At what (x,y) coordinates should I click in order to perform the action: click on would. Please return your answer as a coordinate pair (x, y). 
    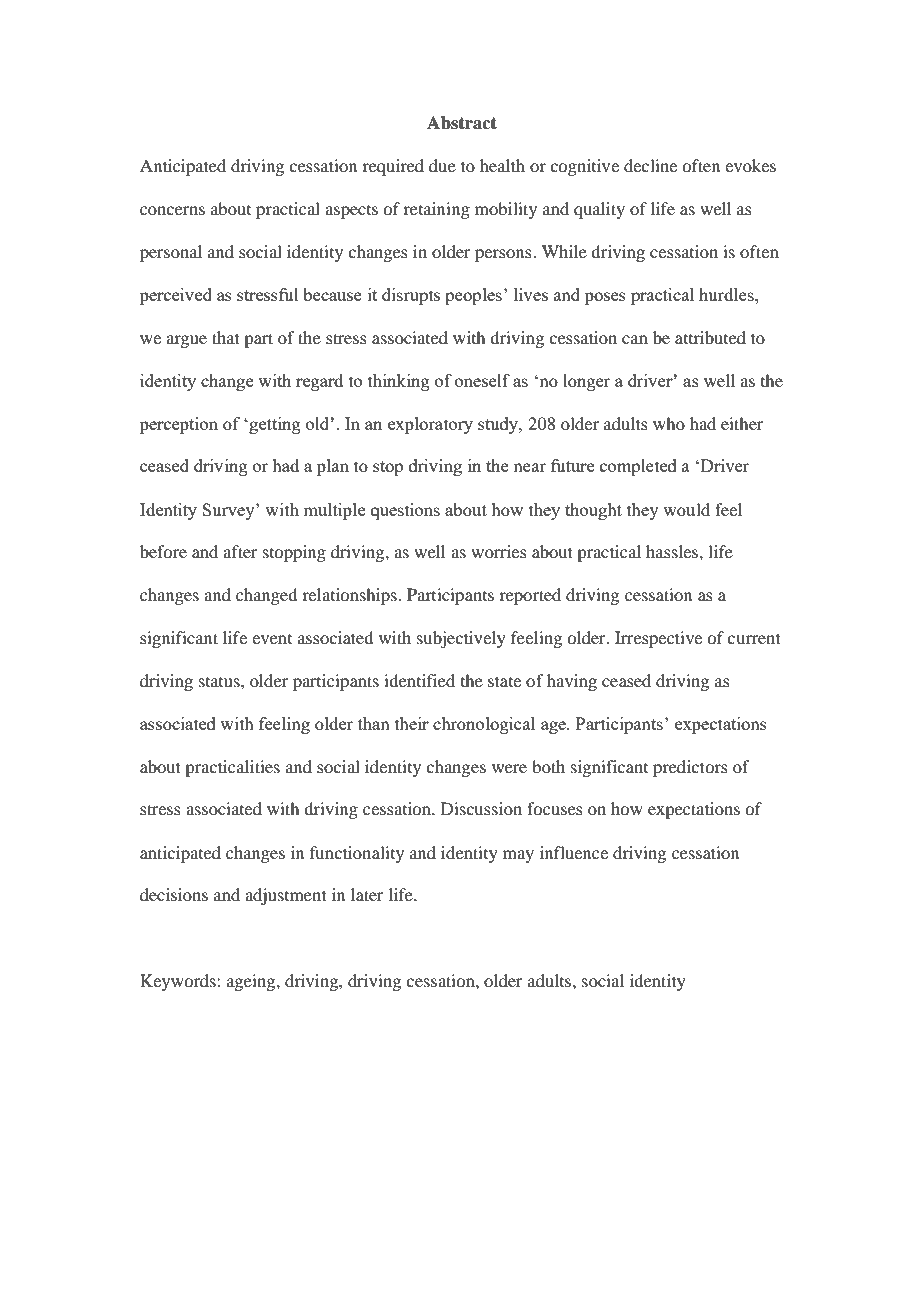
    Looking at the image, I should click on (686, 509).
